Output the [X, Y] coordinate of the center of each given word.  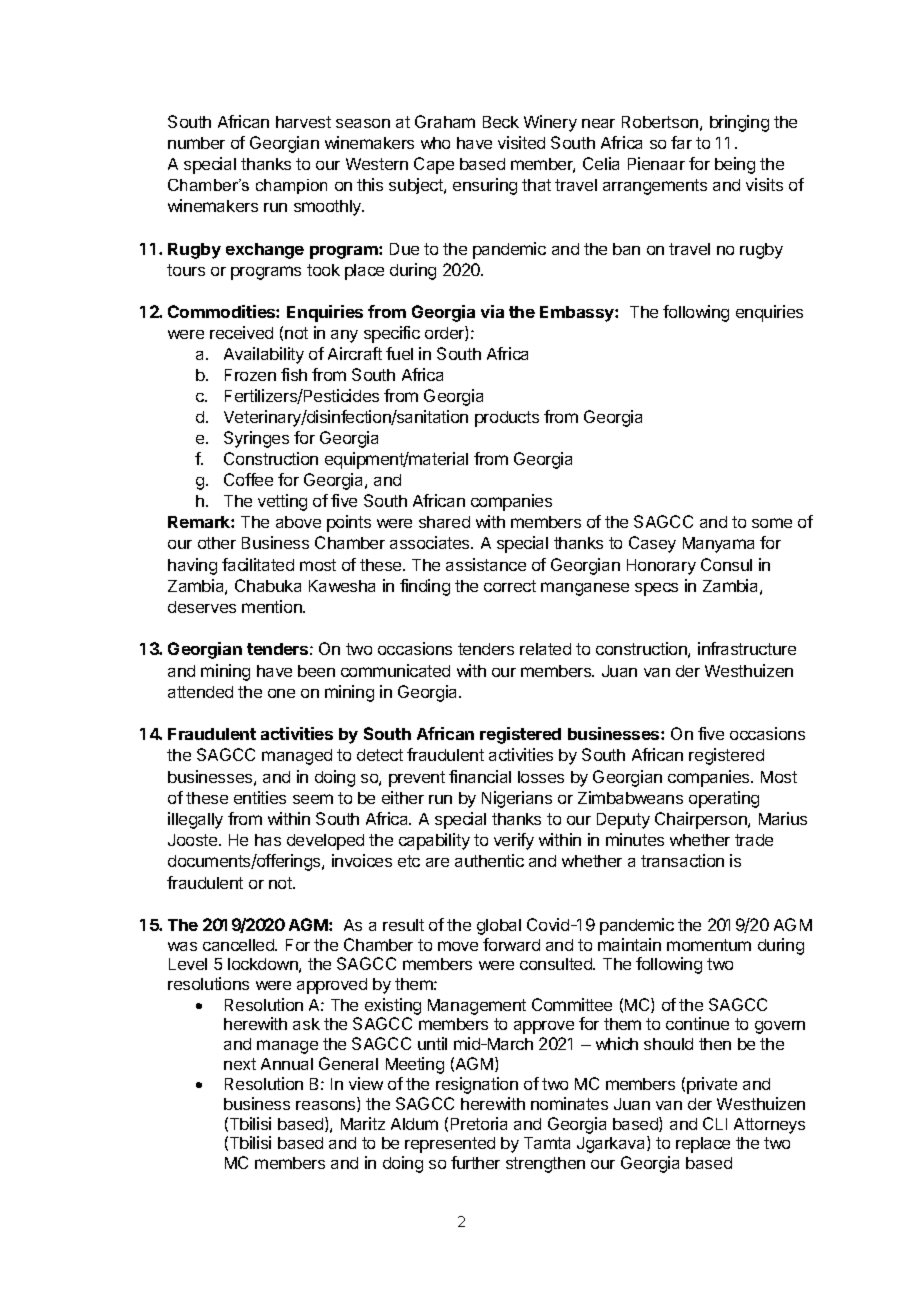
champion [291, 186]
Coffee [248, 479]
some [772, 523]
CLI [715, 1123]
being [735, 165]
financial [480, 776]
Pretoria [479, 1123]
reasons [327, 1106]
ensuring [485, 186]
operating [724, 799]
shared [444, 522]
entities [260, 797]
